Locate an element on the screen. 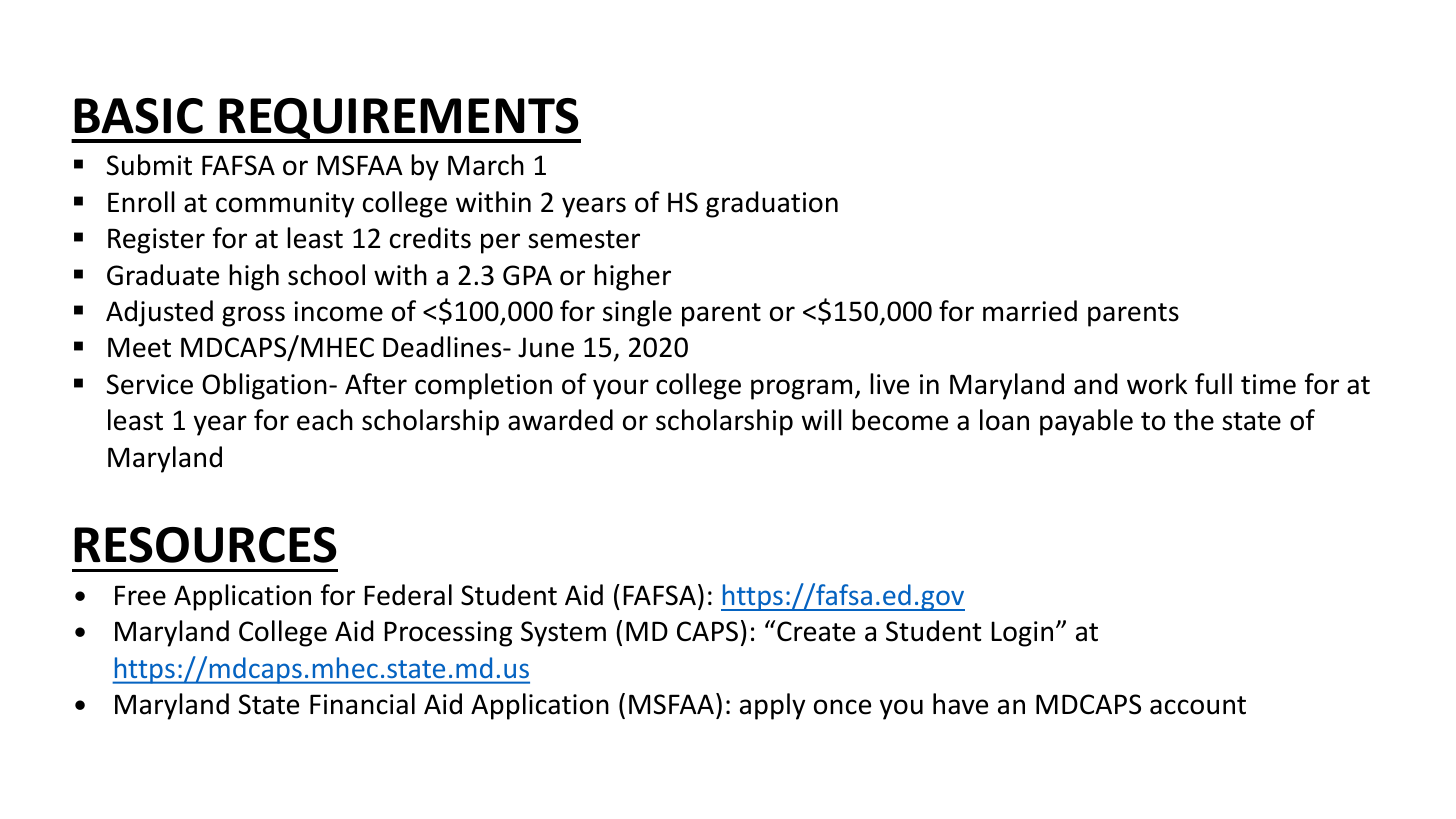 The width and height of the screenshot is (1456, 819). graduation is located at coordinates (772, 204).
